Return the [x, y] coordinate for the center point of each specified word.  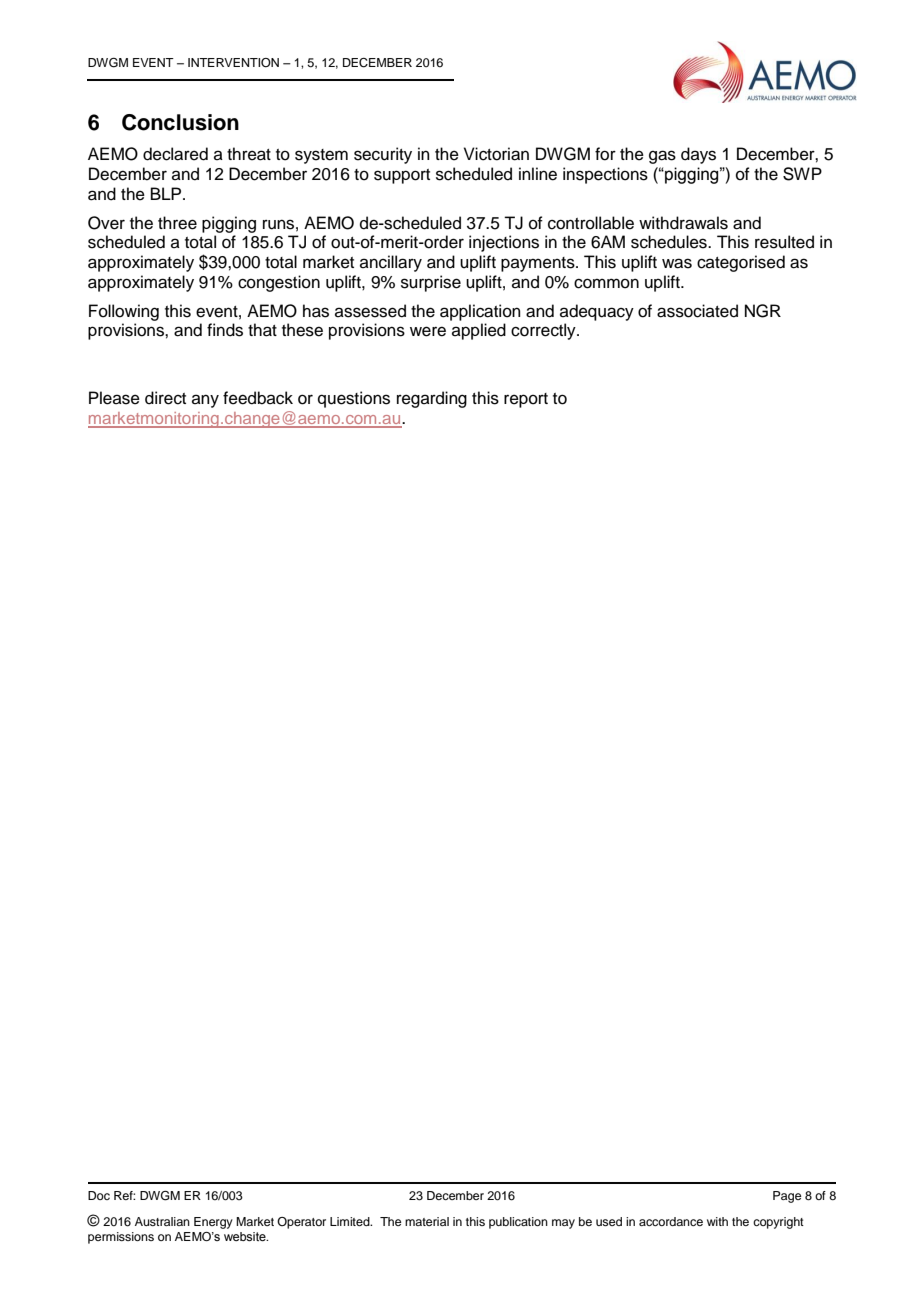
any [205, 401]
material [427, 1221]
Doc [99, 1195]
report [526, 400]
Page [787, 1197]
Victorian [496, 154]
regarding [432, 399]
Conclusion [180, 122]
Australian [162, 1221]
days [698, 155]
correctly [544, 331]
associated [697, 311]
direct [165, 398]
